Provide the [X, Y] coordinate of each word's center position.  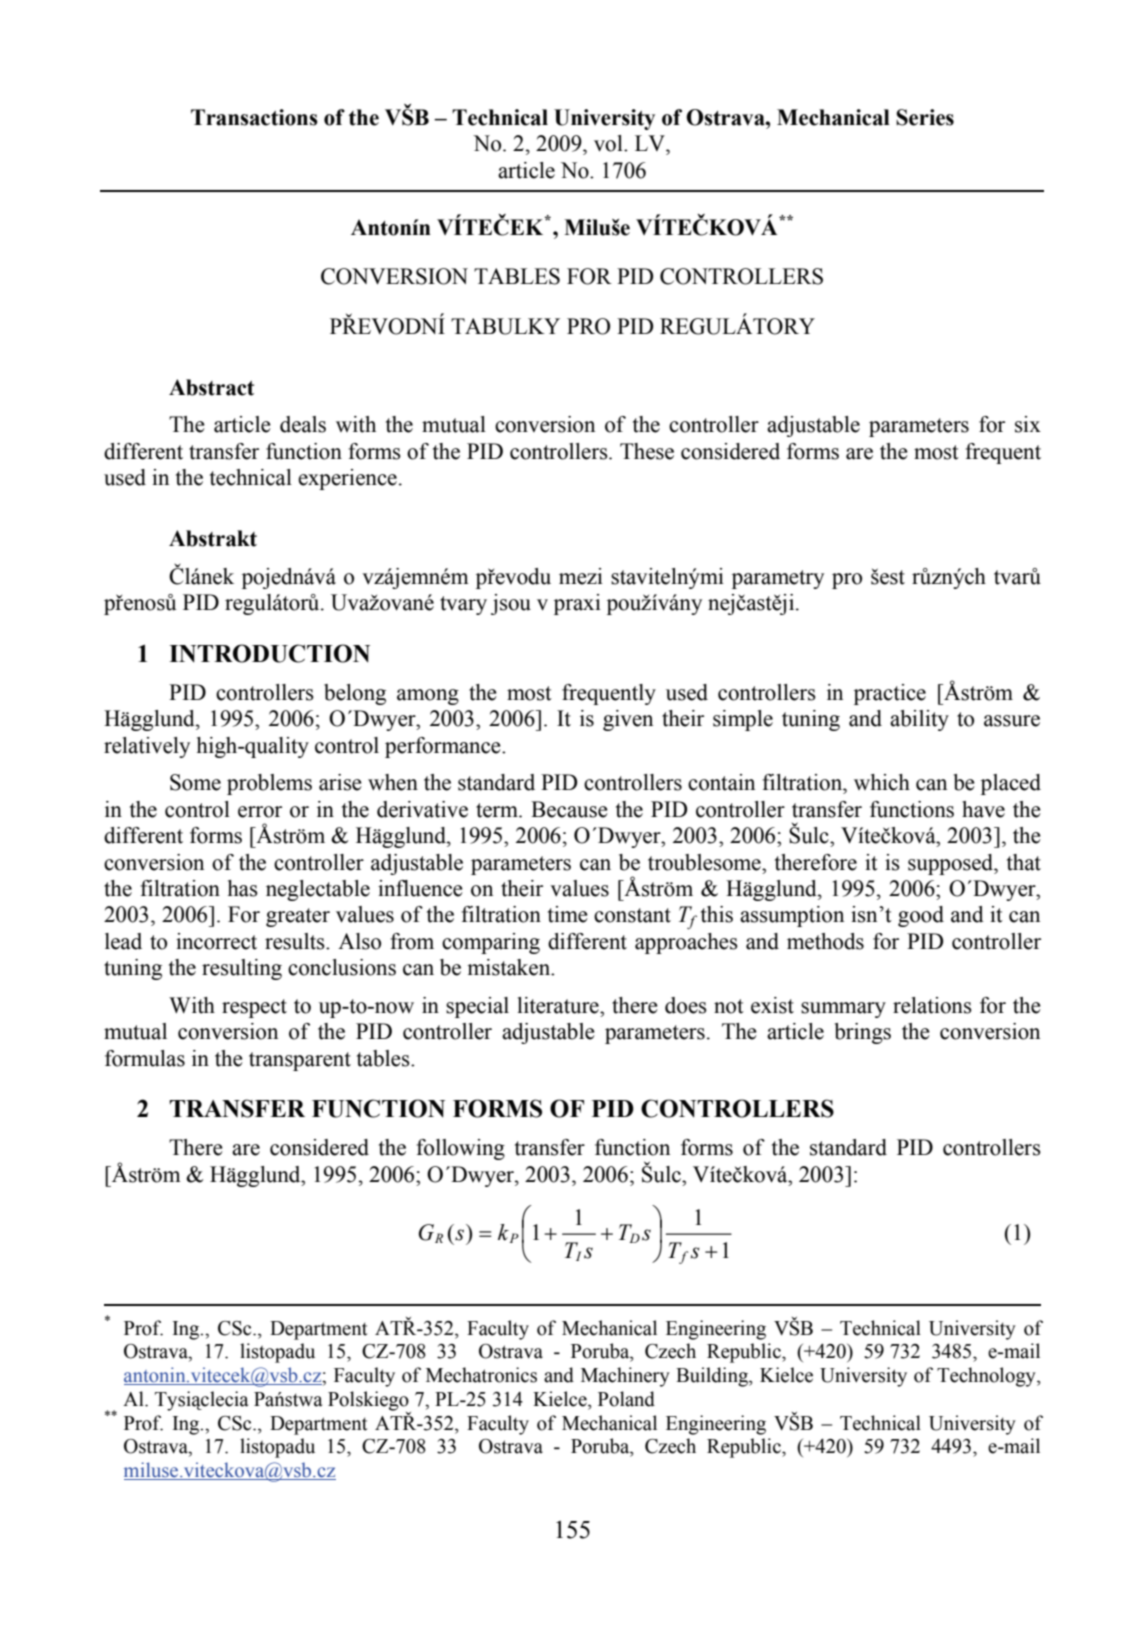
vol [609, 143]
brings [863, 1033]
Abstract [211, 387]
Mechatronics [481, 1375]
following [460, 1149]
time [568, 914]
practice [890, 694]
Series [925, 117]
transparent [300, 1061]
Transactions [254, 117]
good [921, 916]
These [647, 451]
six [1028, 424]
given [628, 720]
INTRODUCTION [269, 653]
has [243, 888]
